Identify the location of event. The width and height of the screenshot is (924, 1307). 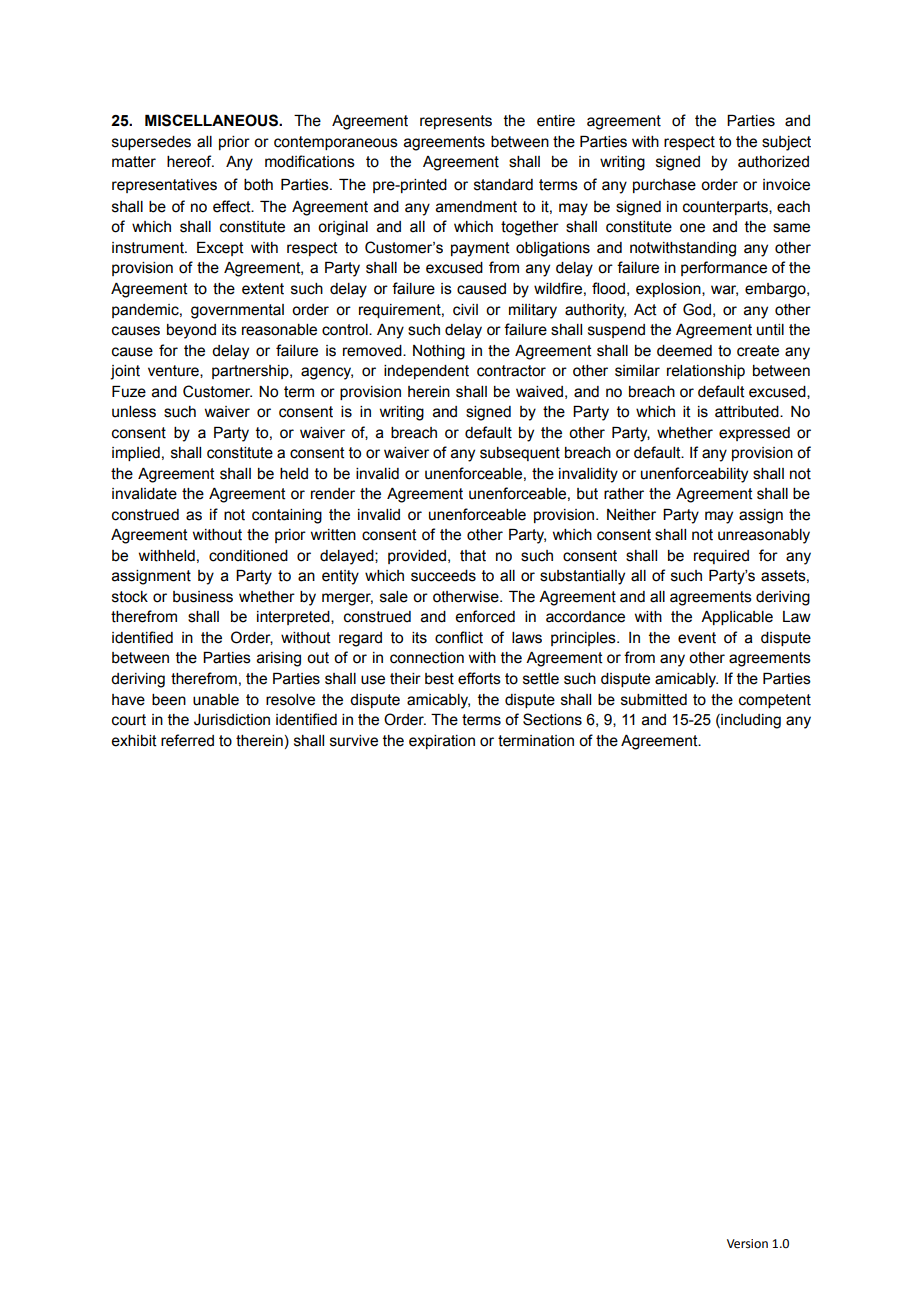
(697, 638).
